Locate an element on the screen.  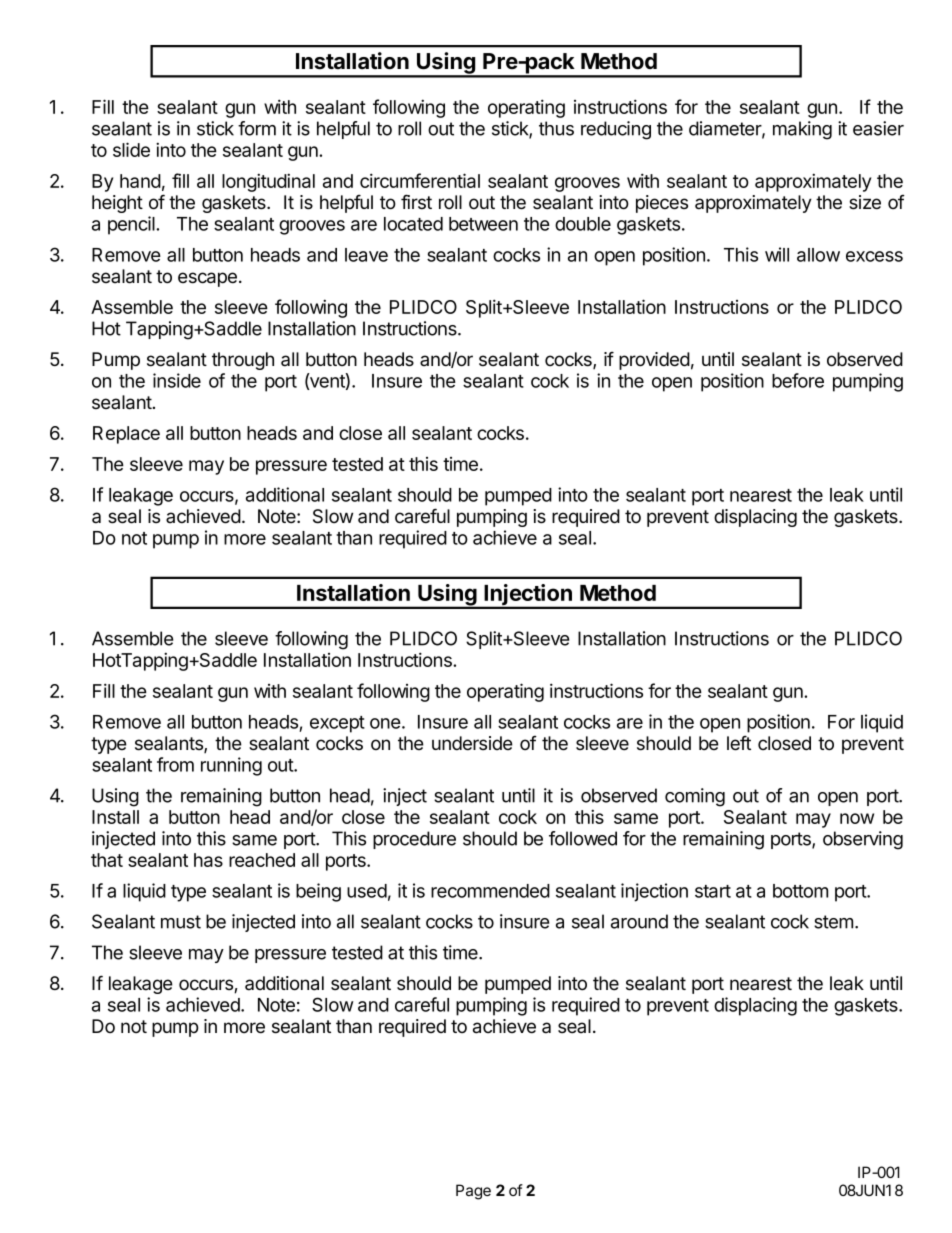
making is located at coordinates (802, 130).
